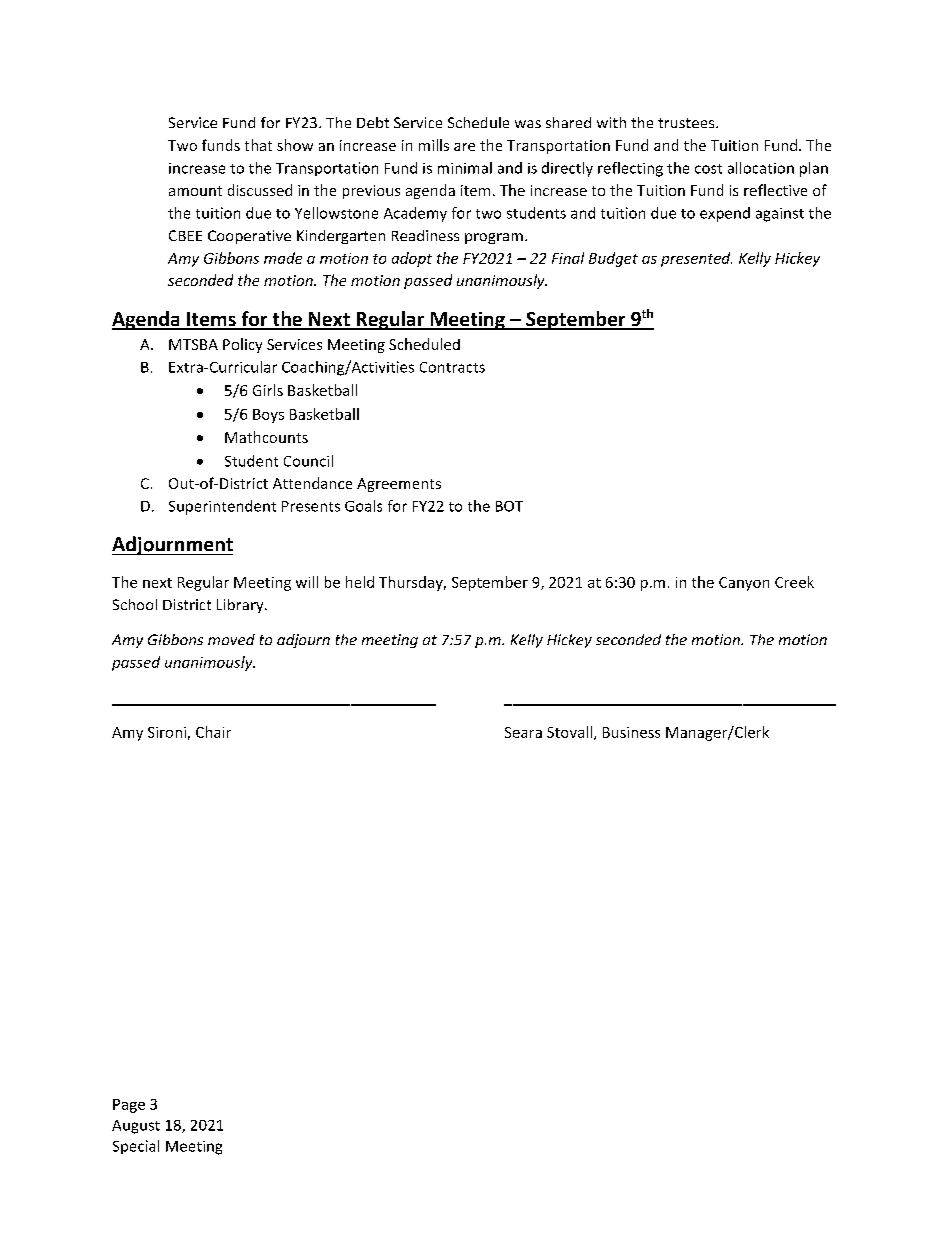  What do you see at coordinates (360, 582) in the screenshot?
I see `held` at bounding box center [360, 582].
